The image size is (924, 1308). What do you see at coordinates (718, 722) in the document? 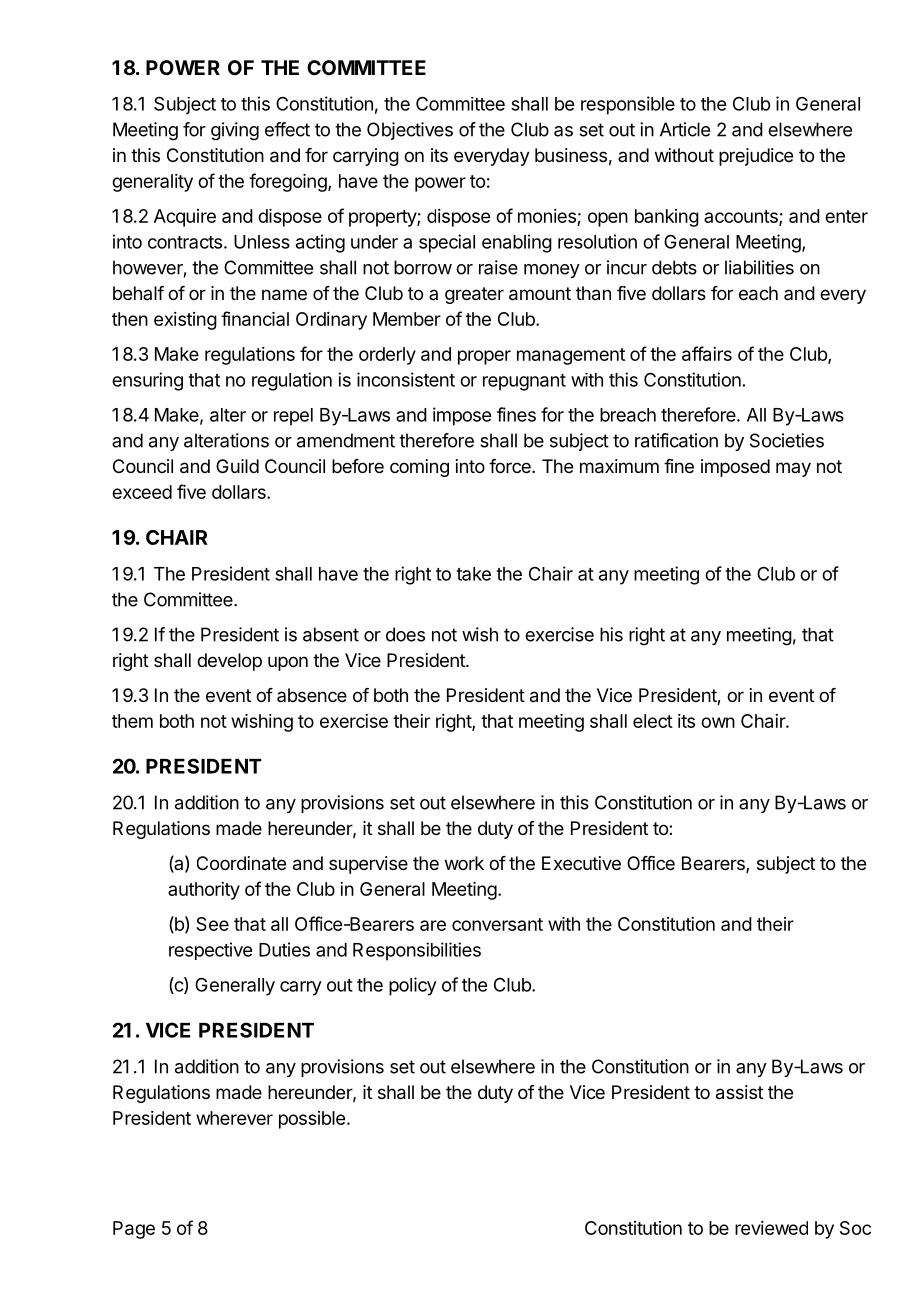
I see `own` at bounding box center [718, 722].
